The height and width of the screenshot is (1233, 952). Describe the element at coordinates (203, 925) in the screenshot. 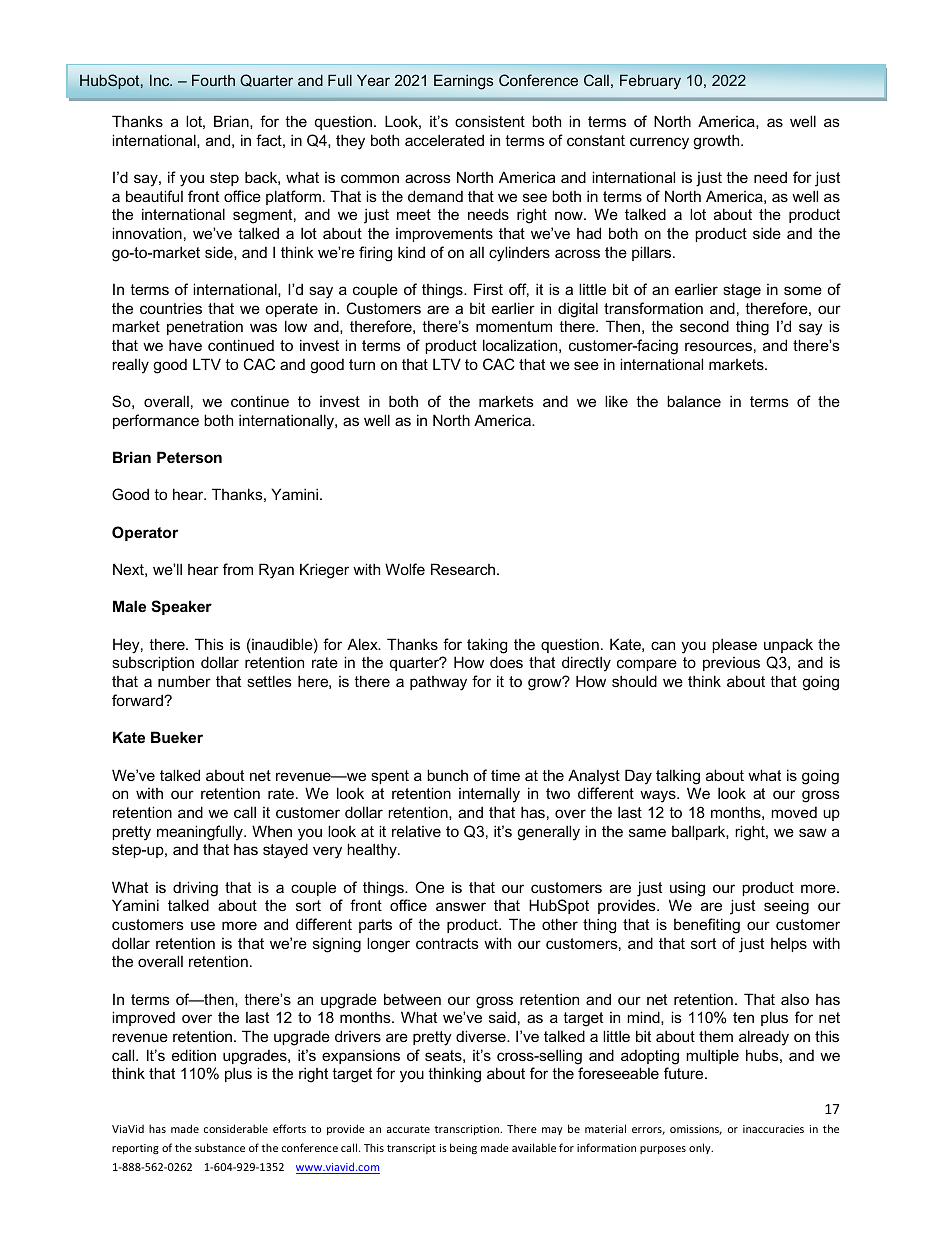

I see `use` at that location.
